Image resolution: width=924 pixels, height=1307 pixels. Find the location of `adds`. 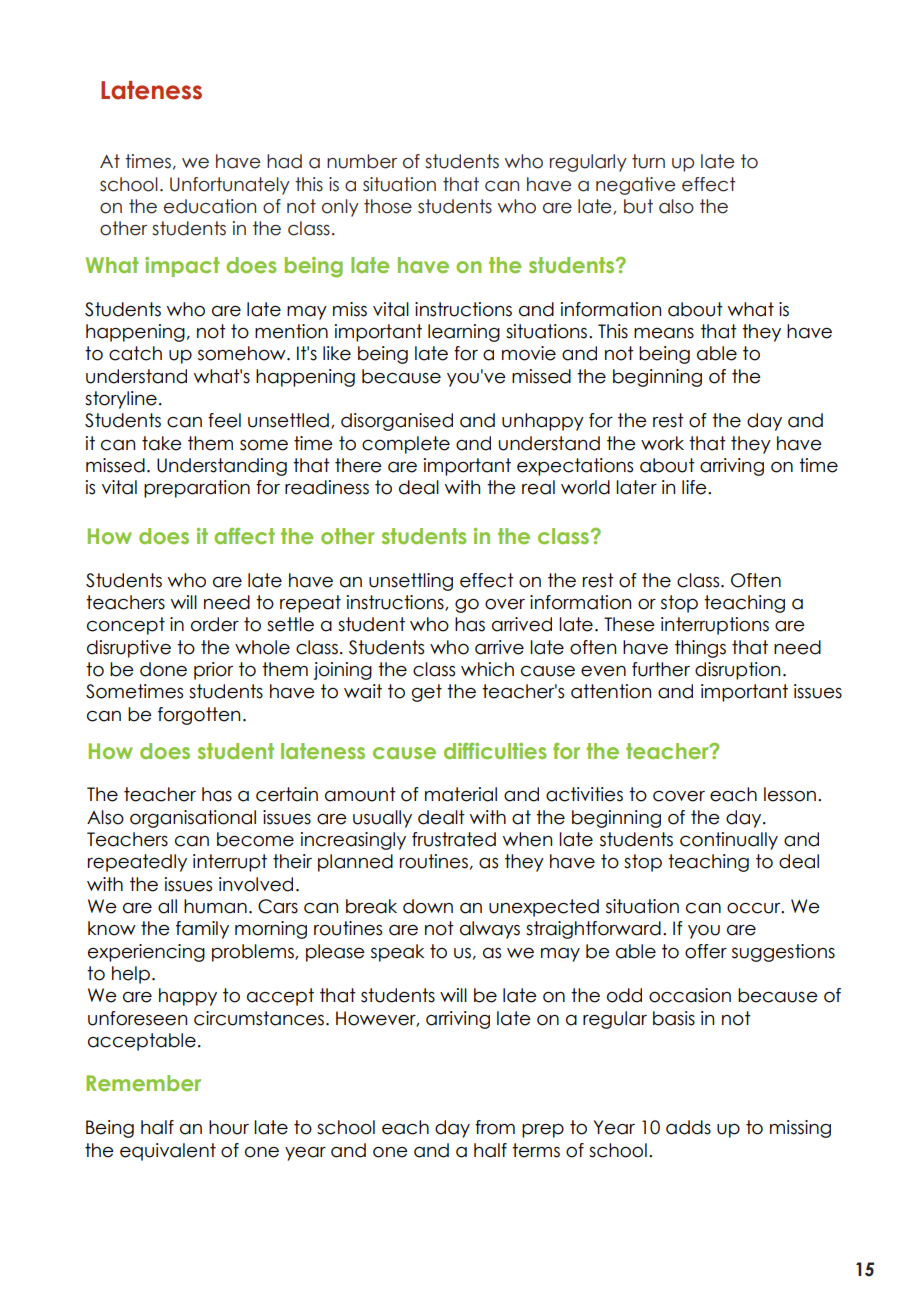

adds is located at coordinates (688, 1127).
